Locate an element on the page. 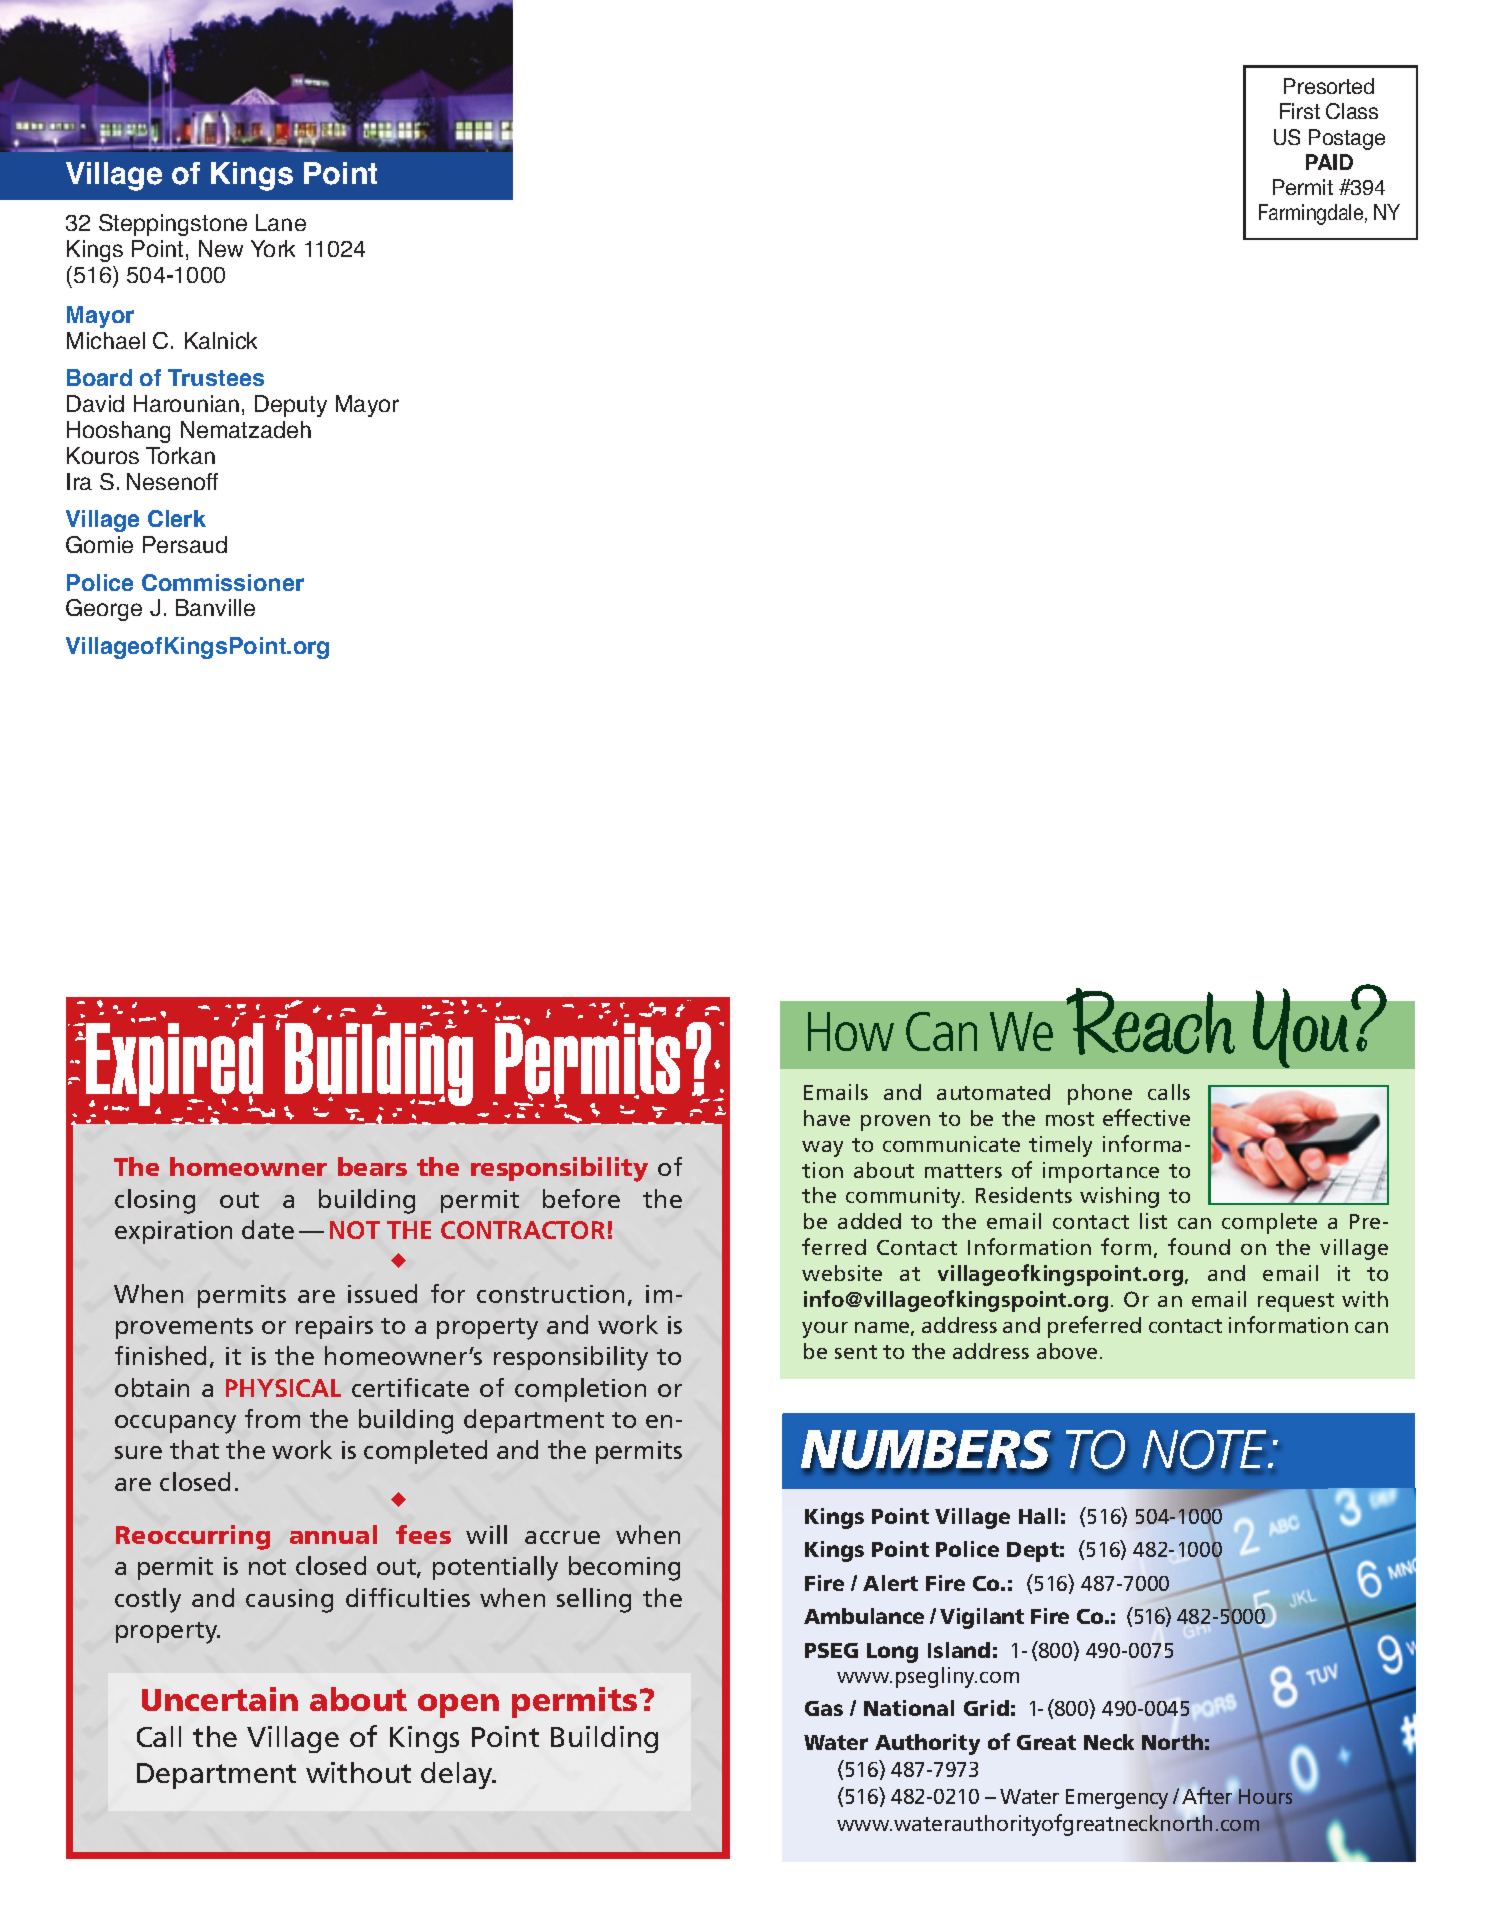  your is located at coordinates (825, 1330).
